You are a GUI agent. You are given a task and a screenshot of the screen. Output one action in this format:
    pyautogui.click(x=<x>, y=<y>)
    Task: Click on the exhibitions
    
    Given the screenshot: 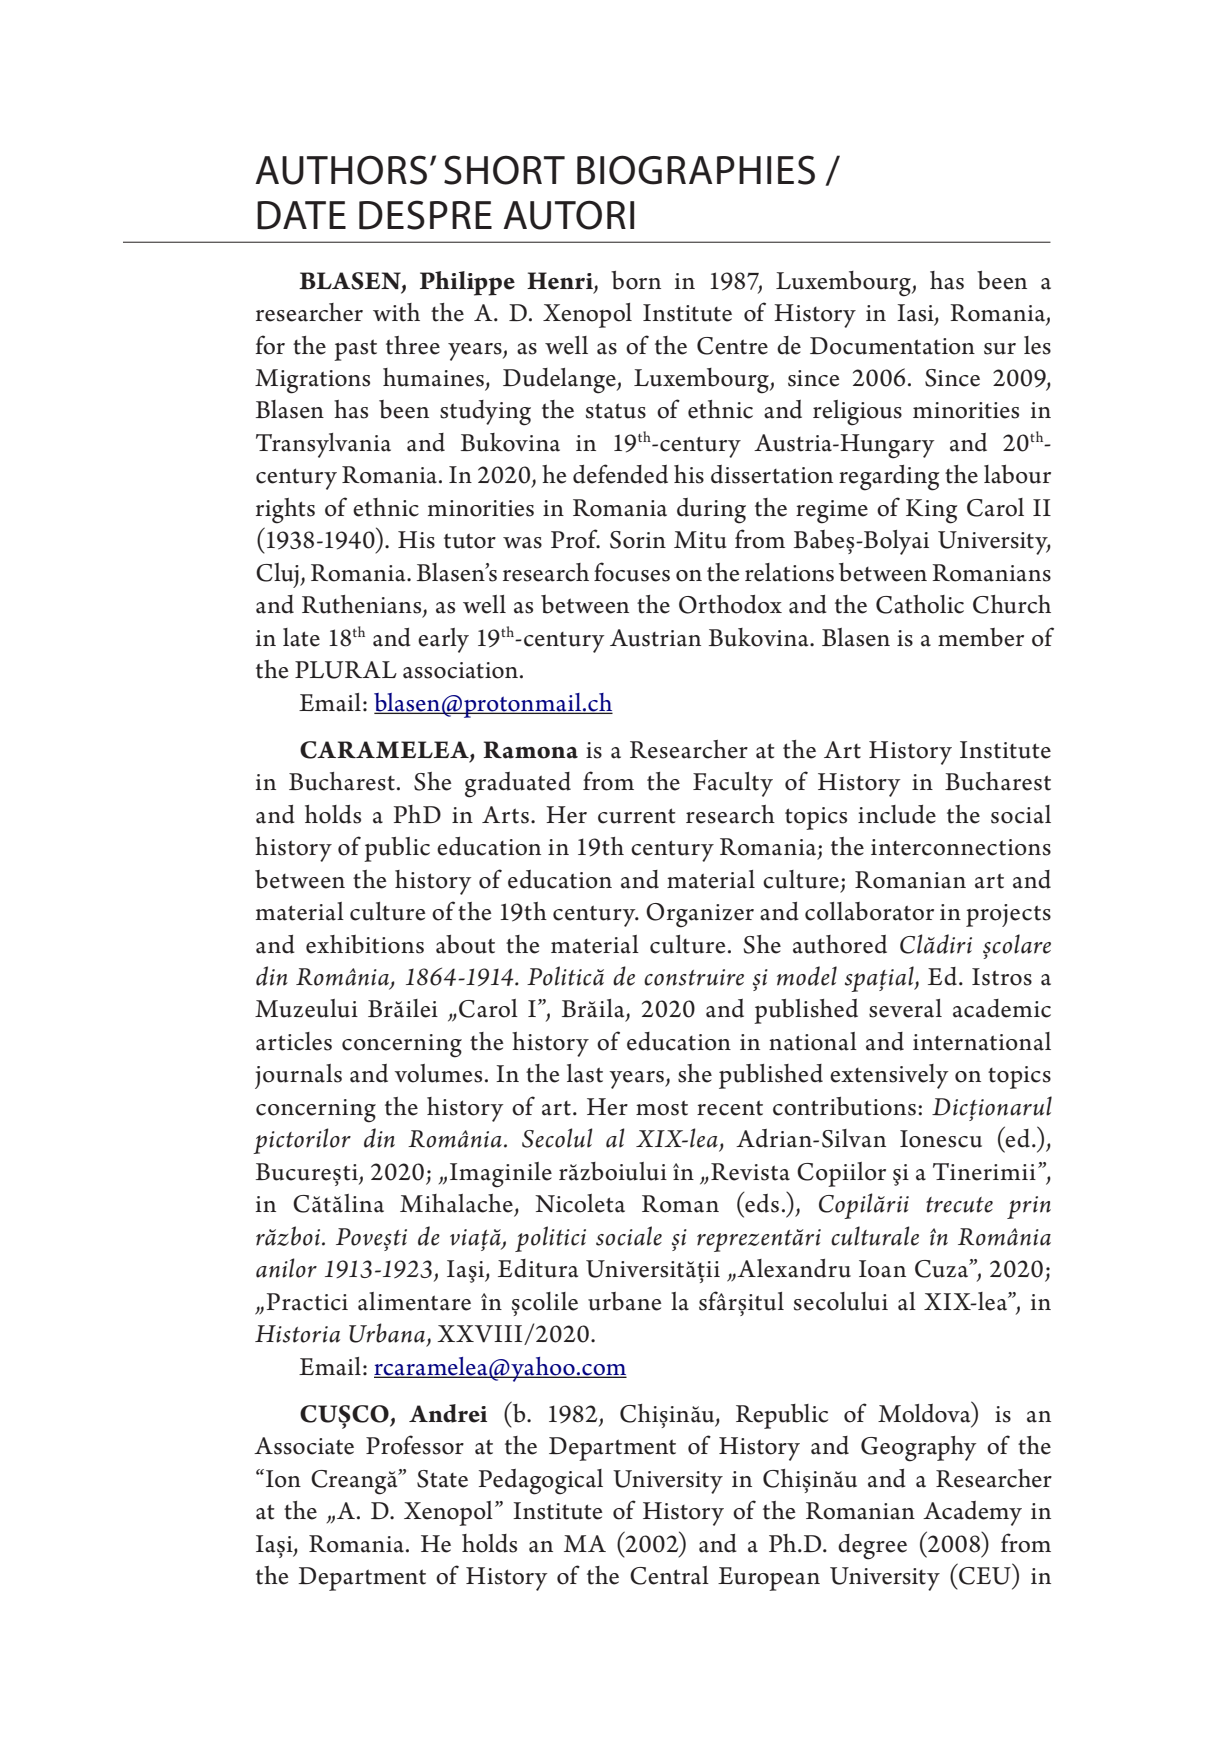 What is the action you would take?
    pyautogui.click(x=365, y=944)
